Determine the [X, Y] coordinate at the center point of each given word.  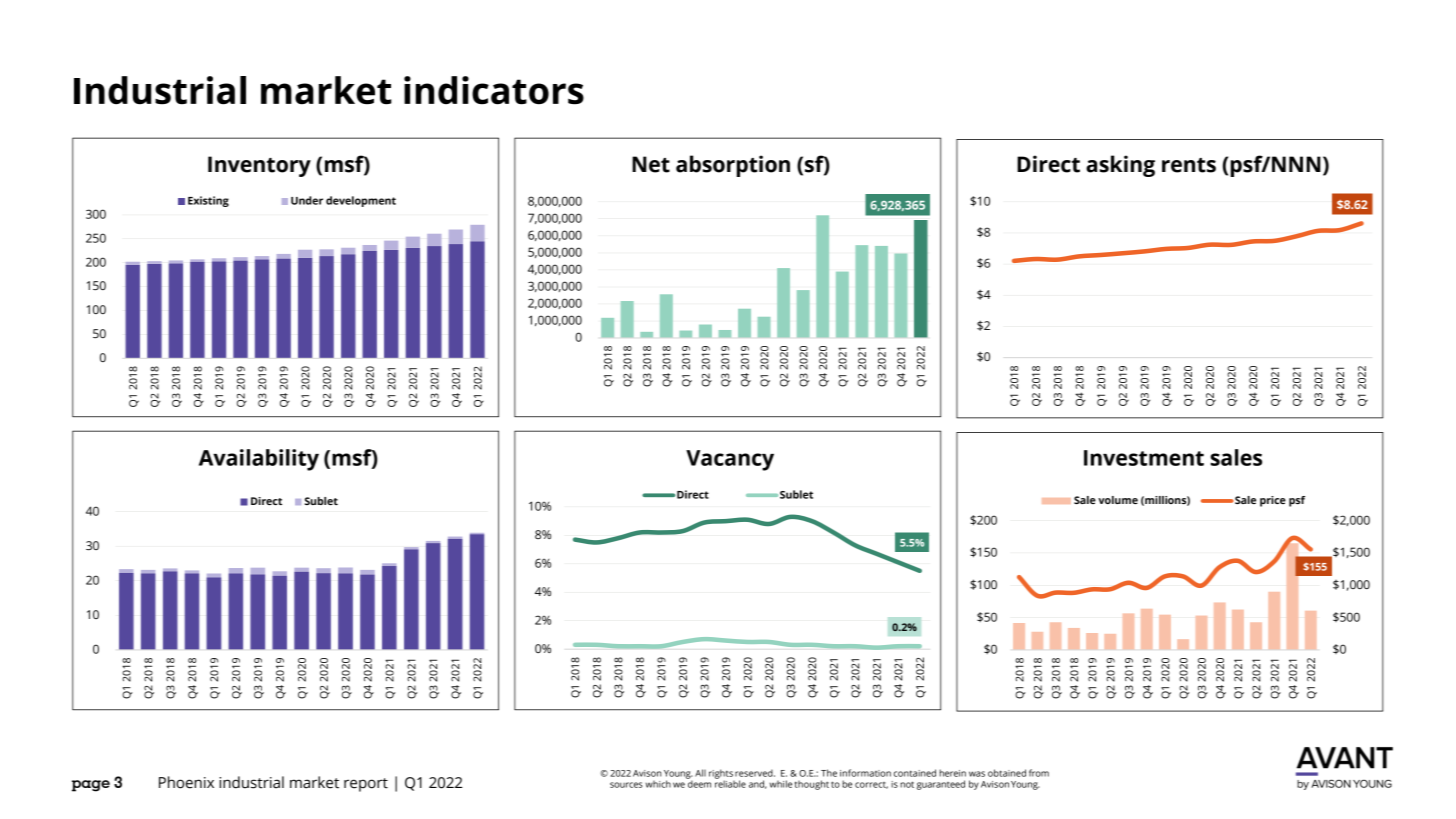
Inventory [259, 166]
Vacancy [730, 460]
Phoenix [186, 782]
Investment [1144, 458]
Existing [208, 201]
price [1273, 501]
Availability [259, 460]
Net [651, 164]
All [700, 773]
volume [1118, 500]
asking [1120, 166]
